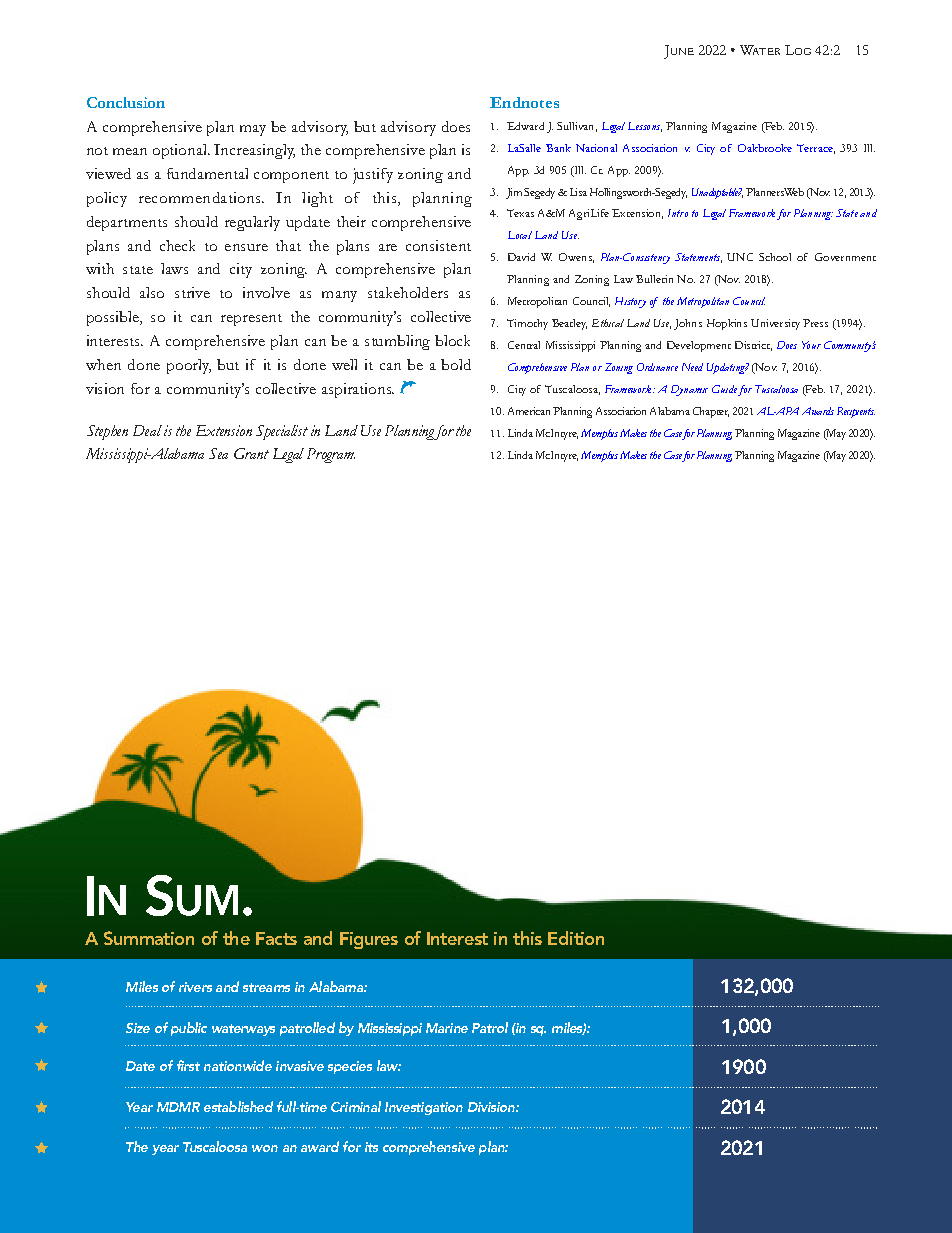 This screenshot has height=1233, width=952. What do you see at coordinates (218, 453) in the screenshot?
I see `Sea` at bounding box center [218, 453].
